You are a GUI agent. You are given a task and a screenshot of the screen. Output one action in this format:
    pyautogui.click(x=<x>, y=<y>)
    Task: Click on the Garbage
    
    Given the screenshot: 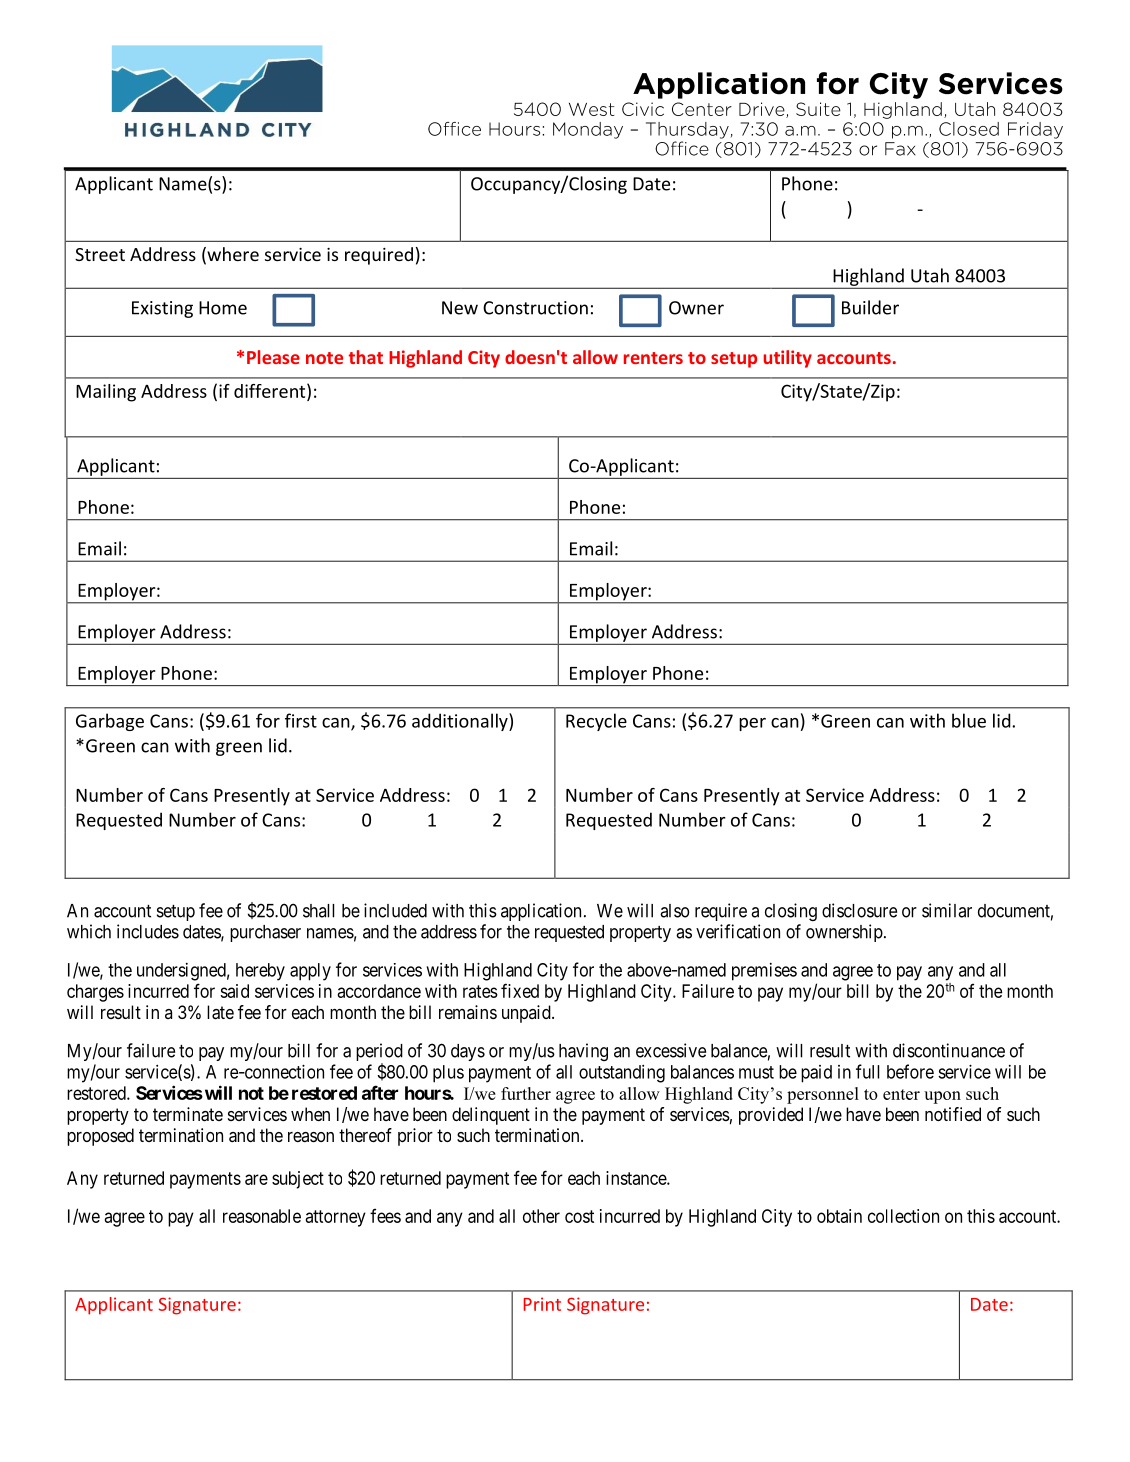 What is the action you would take?
    pyautogui.click(x=110, y=722)
